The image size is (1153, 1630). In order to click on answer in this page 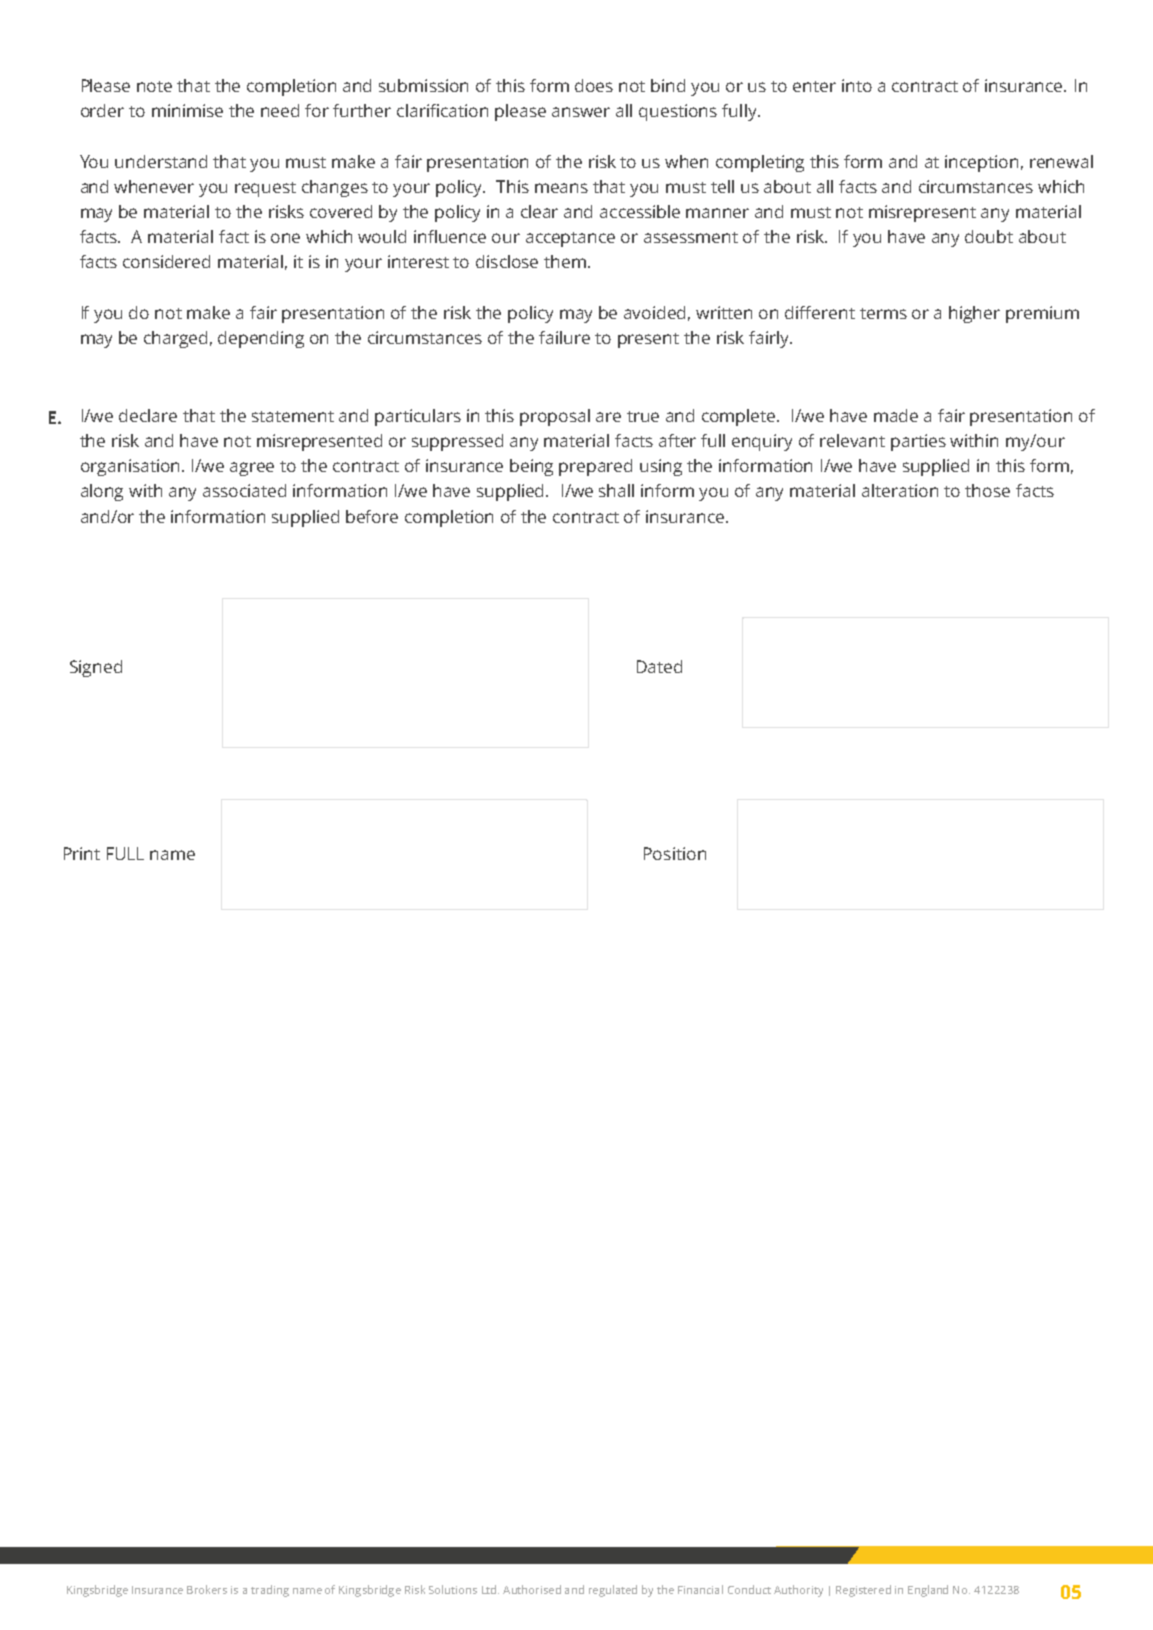, I will do `click(581, 112)`.
